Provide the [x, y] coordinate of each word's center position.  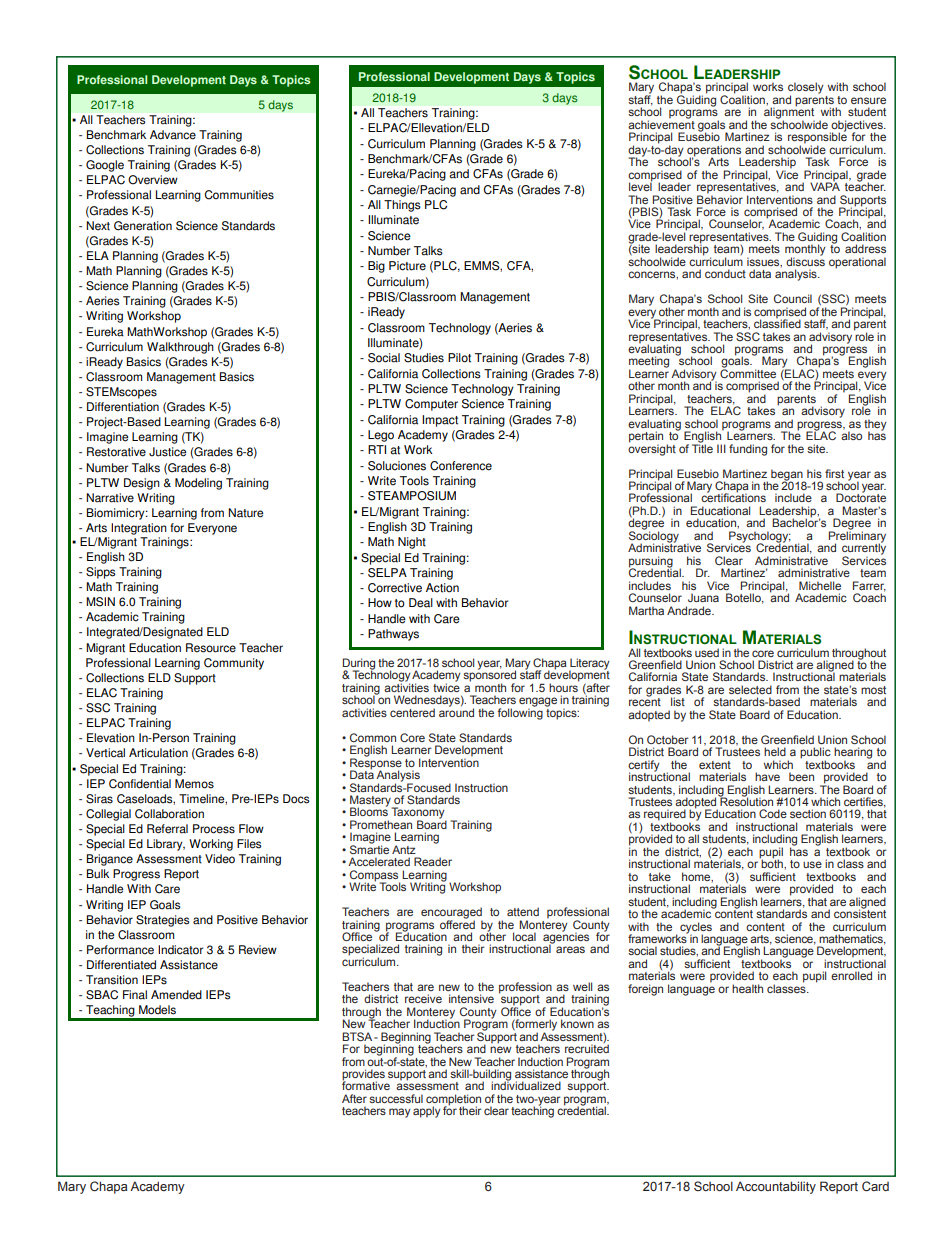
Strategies [163, 921]
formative [366, 1085]
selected [750, 689]
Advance [173, 135]
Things [402, 206]
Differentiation [123, 407]
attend [523, 911]
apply [427, 1112]
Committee [748, 372]
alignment [789, 113]
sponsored [489, 676]
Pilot [459, 358]
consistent [860, 912]
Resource [211, 648]
